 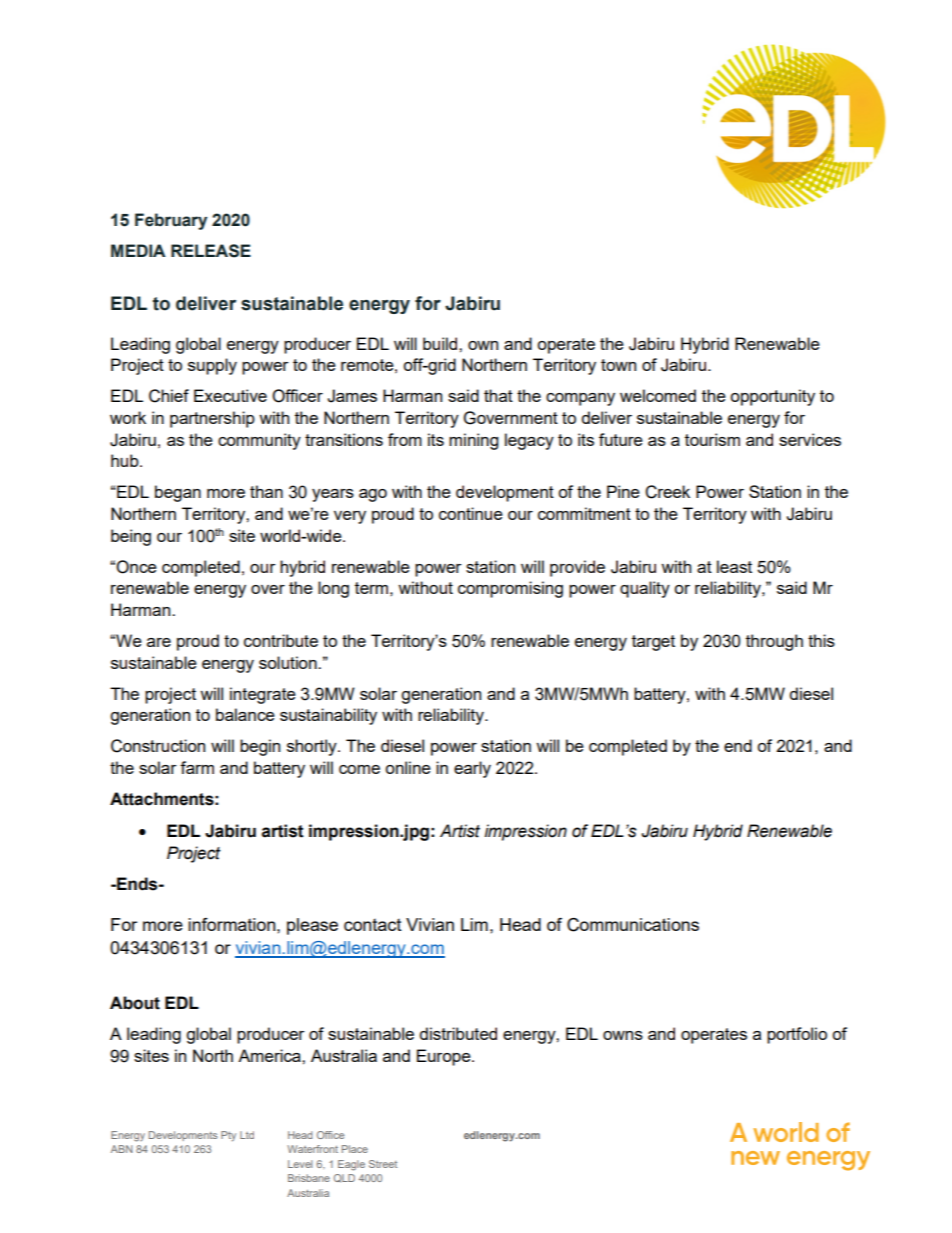 What do you see at coordinates (211, 251) in the screenshot?
I see `RELEASE` at bounding box center [211, 251].
